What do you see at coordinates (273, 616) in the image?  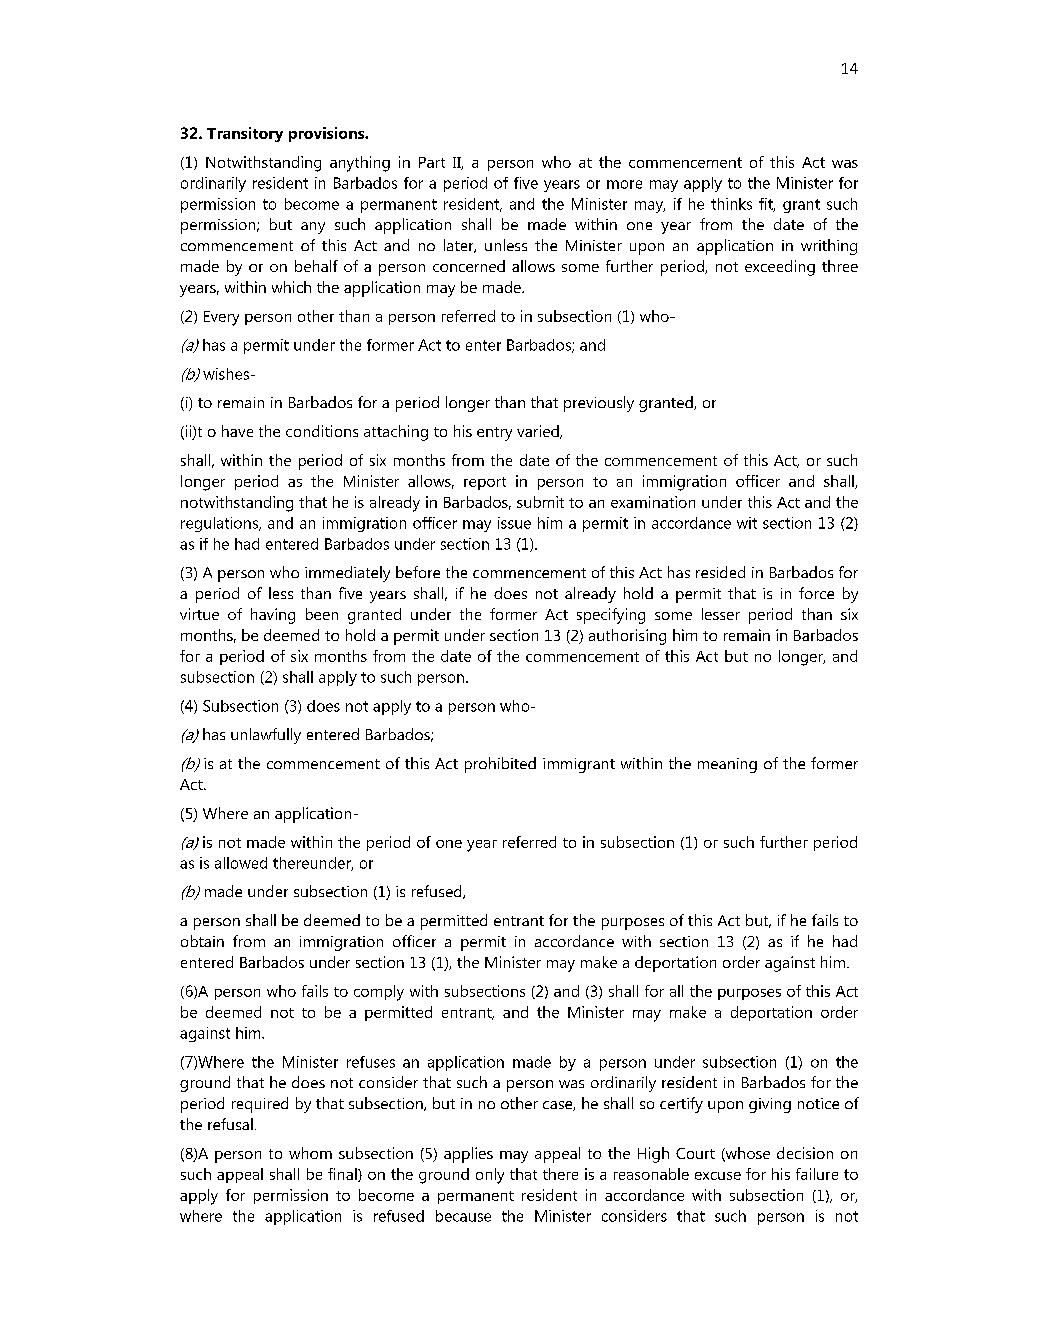 I see `having` at bounding box center [273, 616].
